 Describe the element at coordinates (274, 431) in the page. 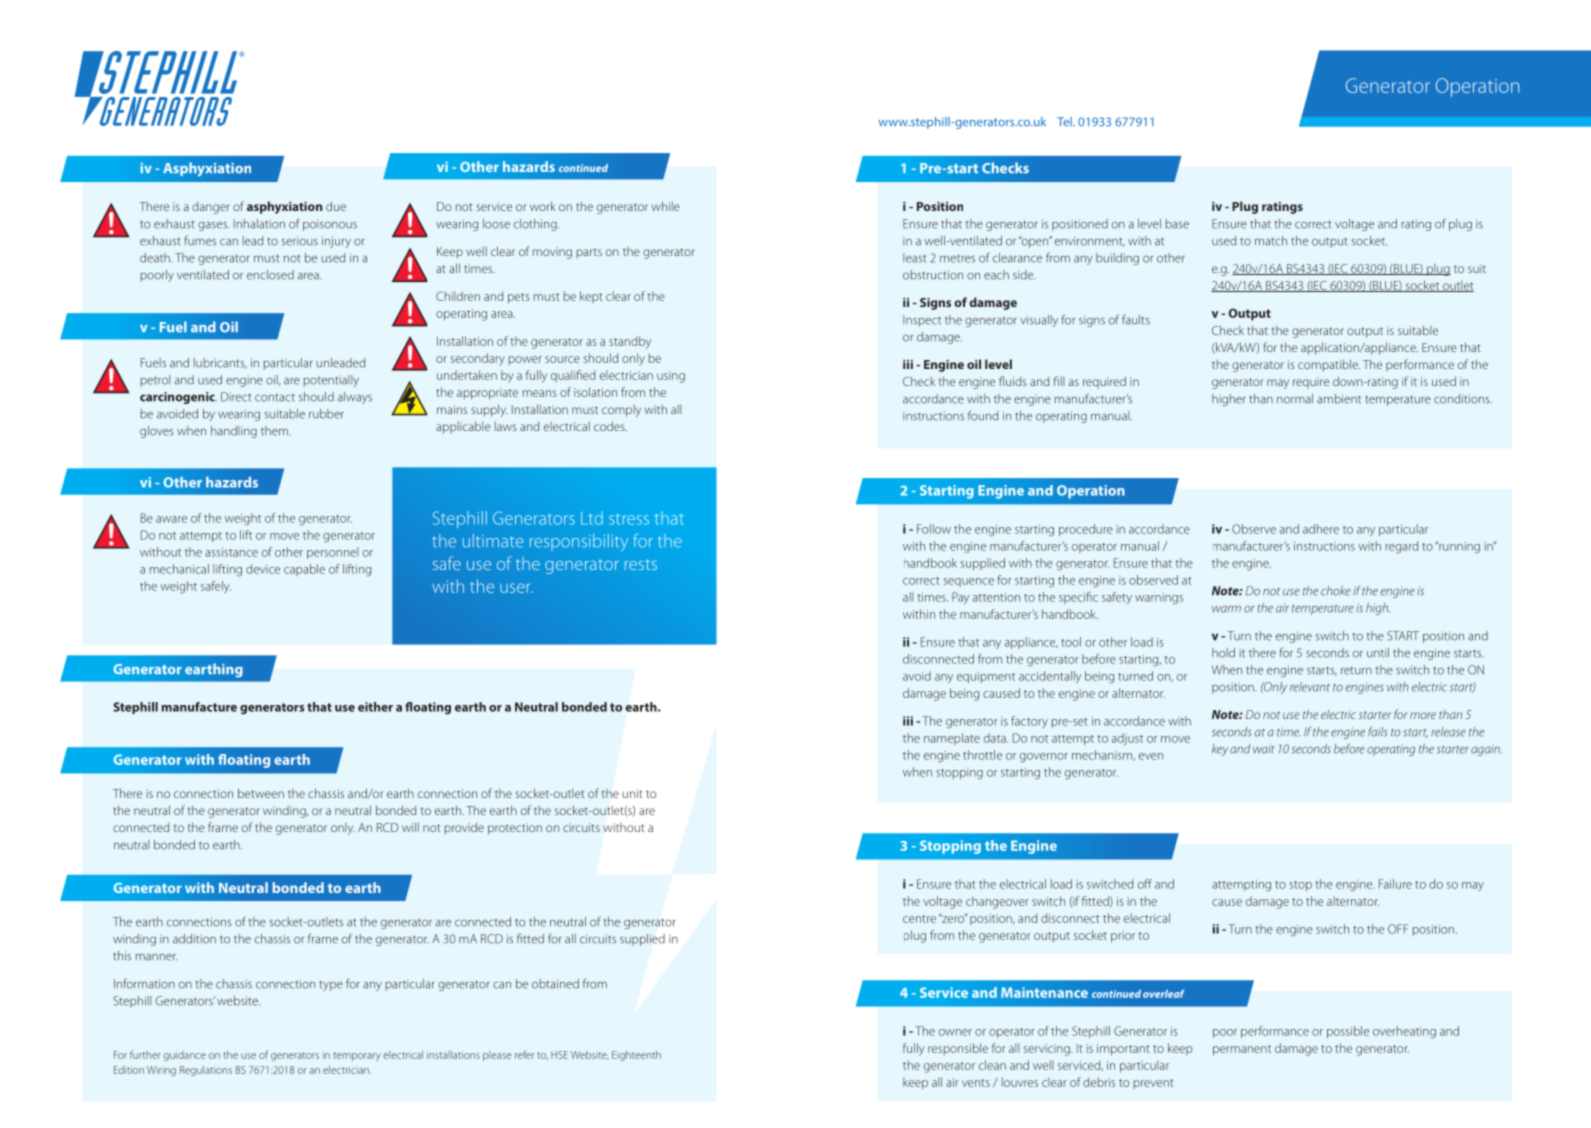

I see `them` at that location.
